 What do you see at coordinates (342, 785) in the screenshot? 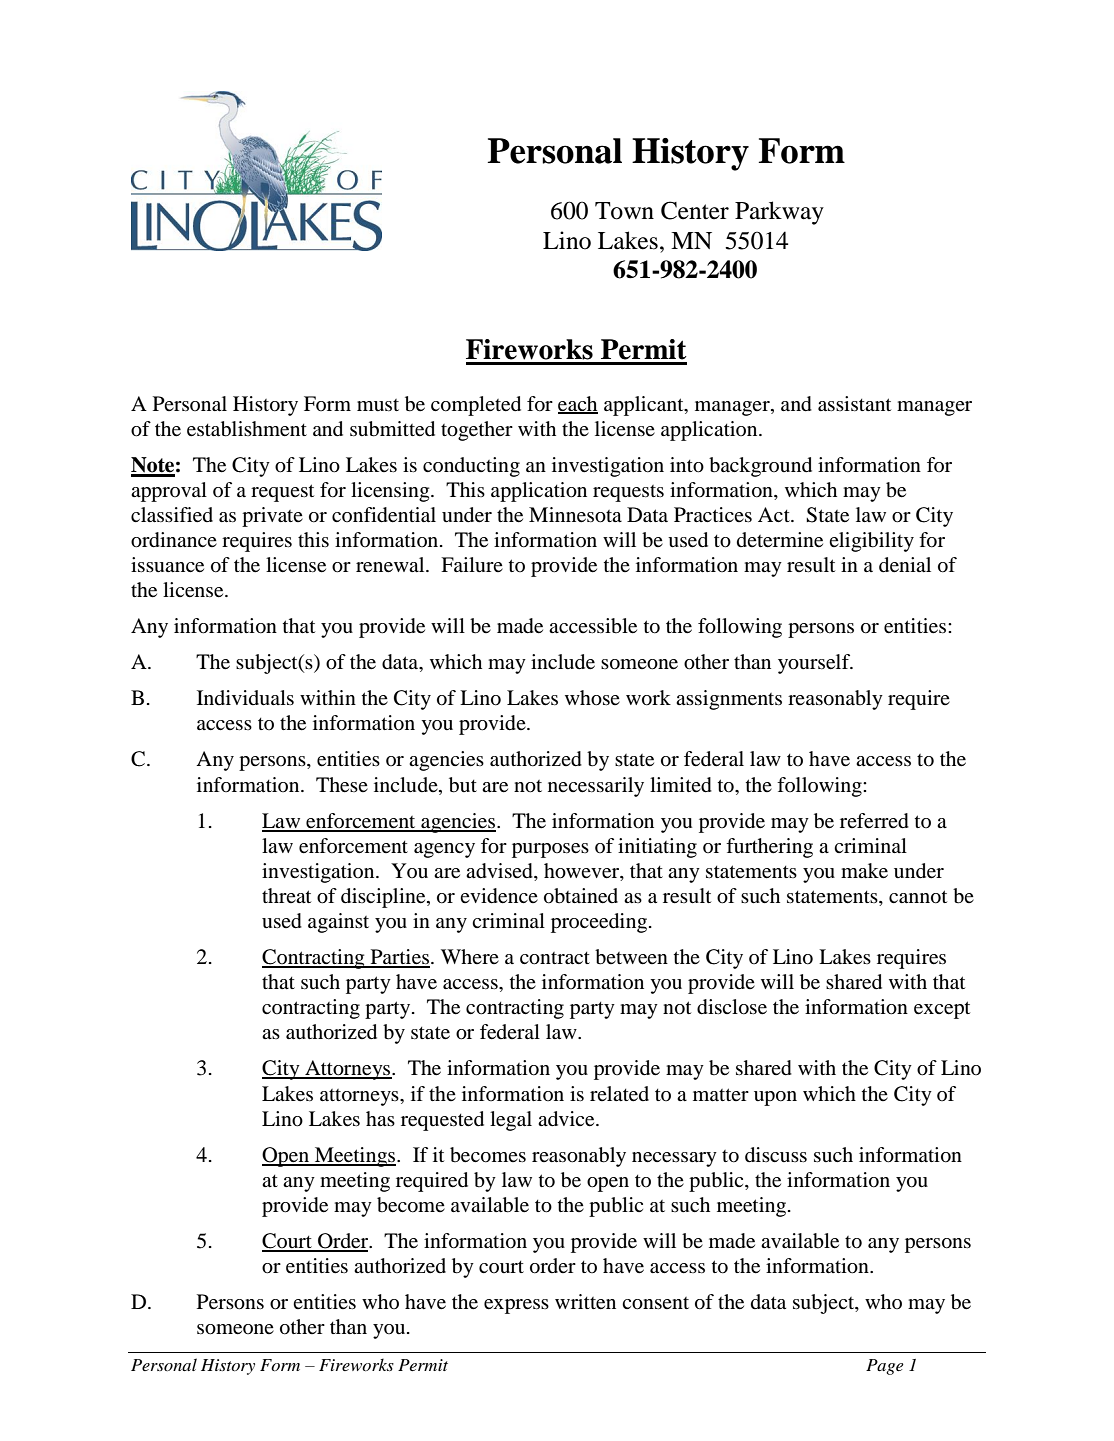
I see `These` at bounding box center [342, 785].
